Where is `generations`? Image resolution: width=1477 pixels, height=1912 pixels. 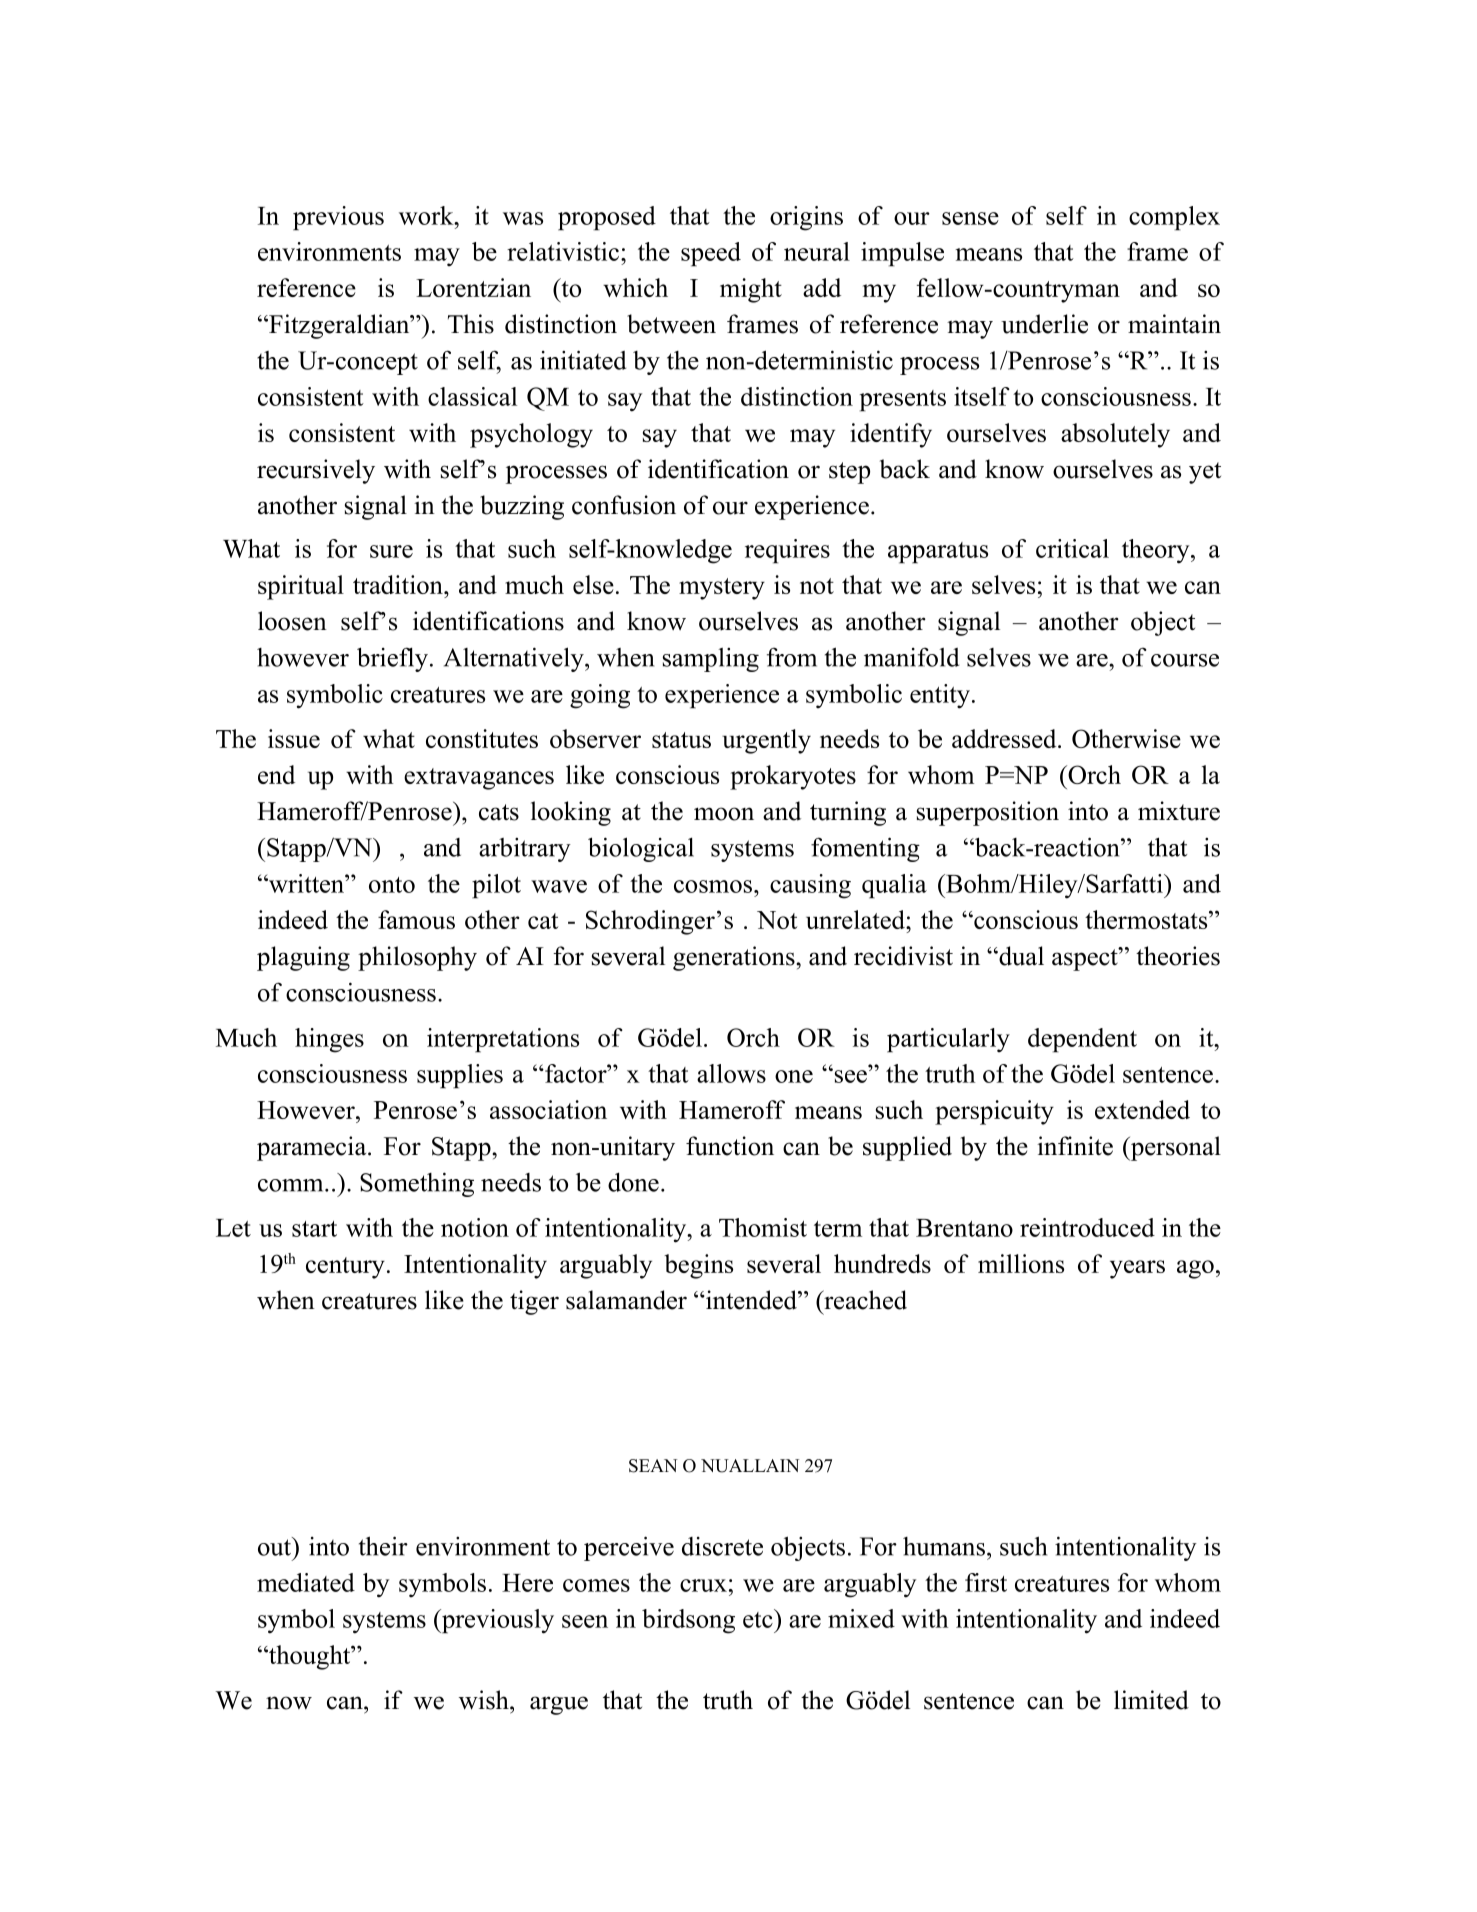 generations is located at coordinates (735, 958).
